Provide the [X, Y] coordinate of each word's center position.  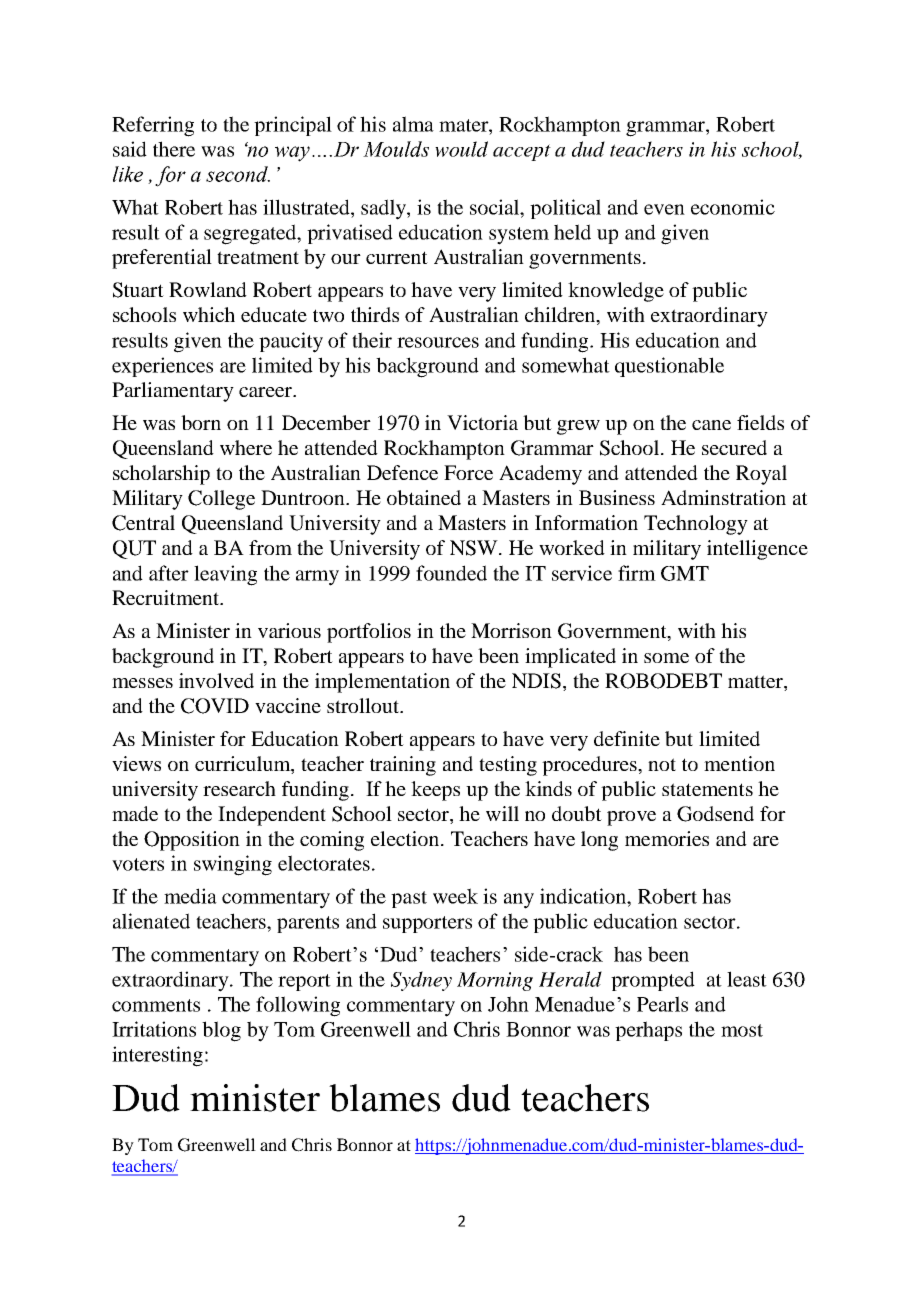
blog [221, 1031]
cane [711, 425]
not [662, 764]
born [201, 422]
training [403, 766]
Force [468, 472]
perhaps [648, 1031]
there [174, 149]
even [664, 209]
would [461, 149]
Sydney [421, 981]
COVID [215, 706]
